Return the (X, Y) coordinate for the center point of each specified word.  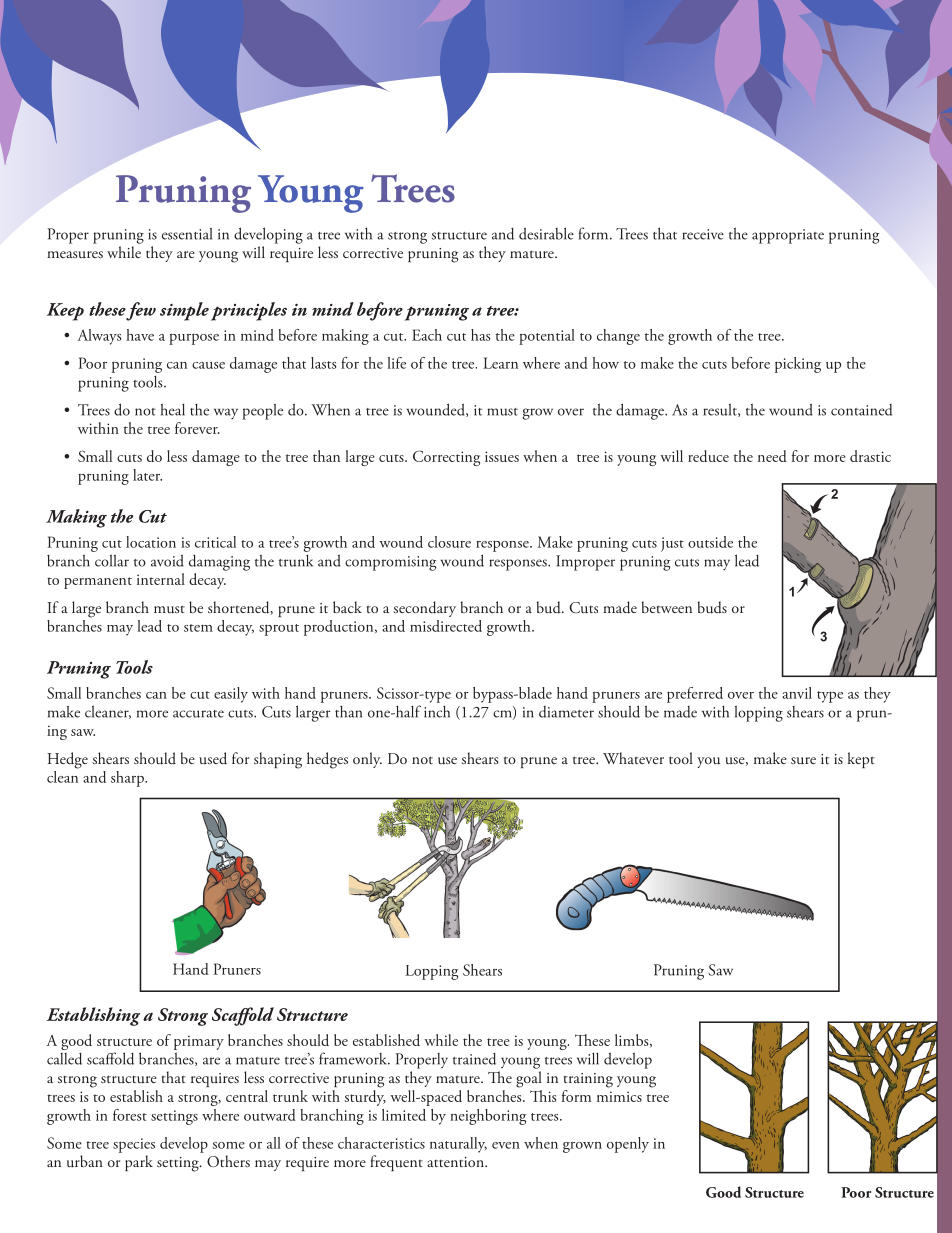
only (367, 760)
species (134, 1145)
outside (710, 542)
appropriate (788, 236)
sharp (128, 779)
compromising (390, 563)
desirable (546, 233)
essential (187, 233)
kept (861, 760)
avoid (167, 560)
